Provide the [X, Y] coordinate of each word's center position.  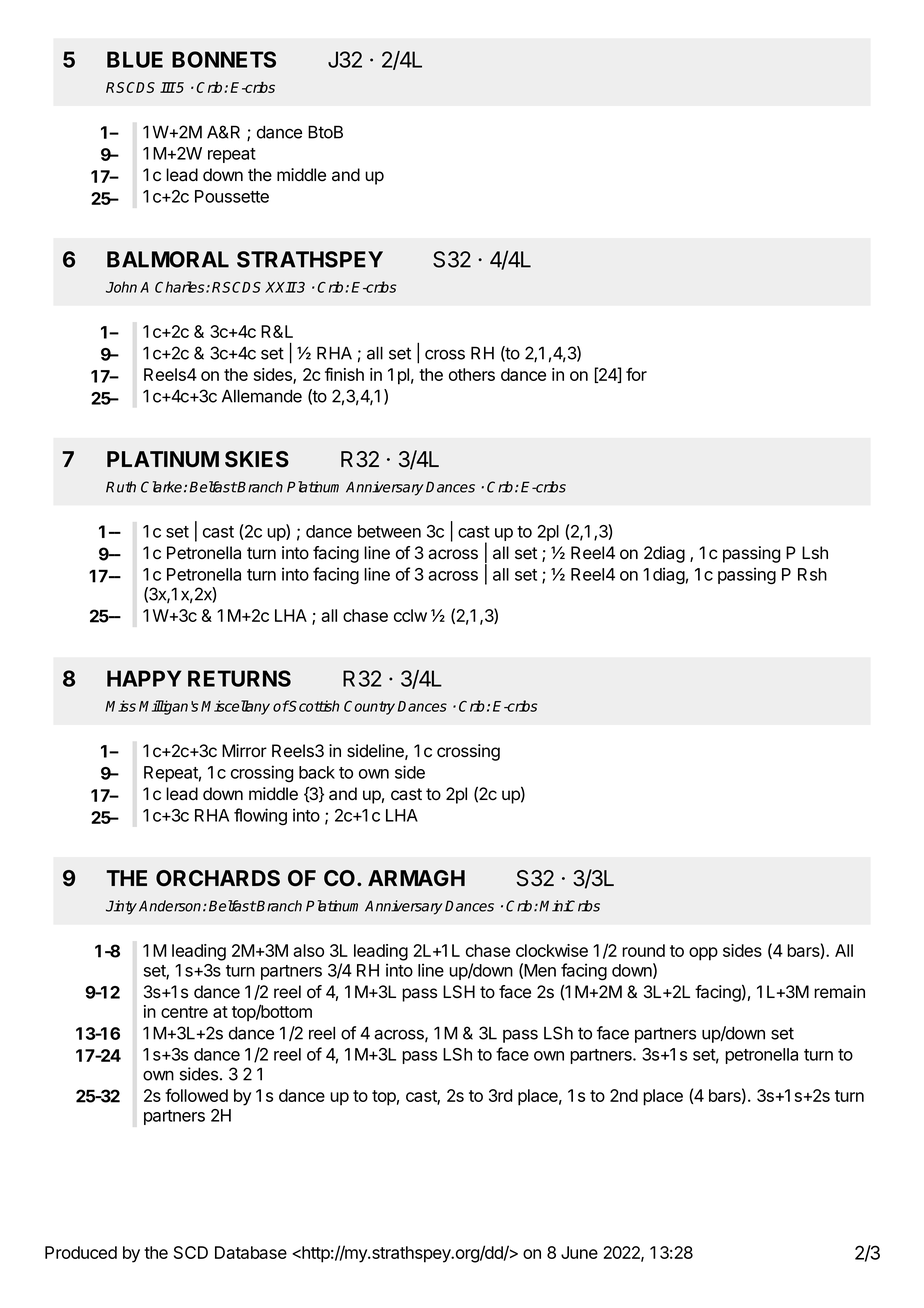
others [472, 374]
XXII [281, 287]
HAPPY [144, 678]
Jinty [121, 907]
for [636, 374]
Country [369, 708]
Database [251, 1252]
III [168, 87]
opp [703, 954]
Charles [181, 287]
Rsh [812, 574]
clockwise [552, 950]
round [643, 950]
